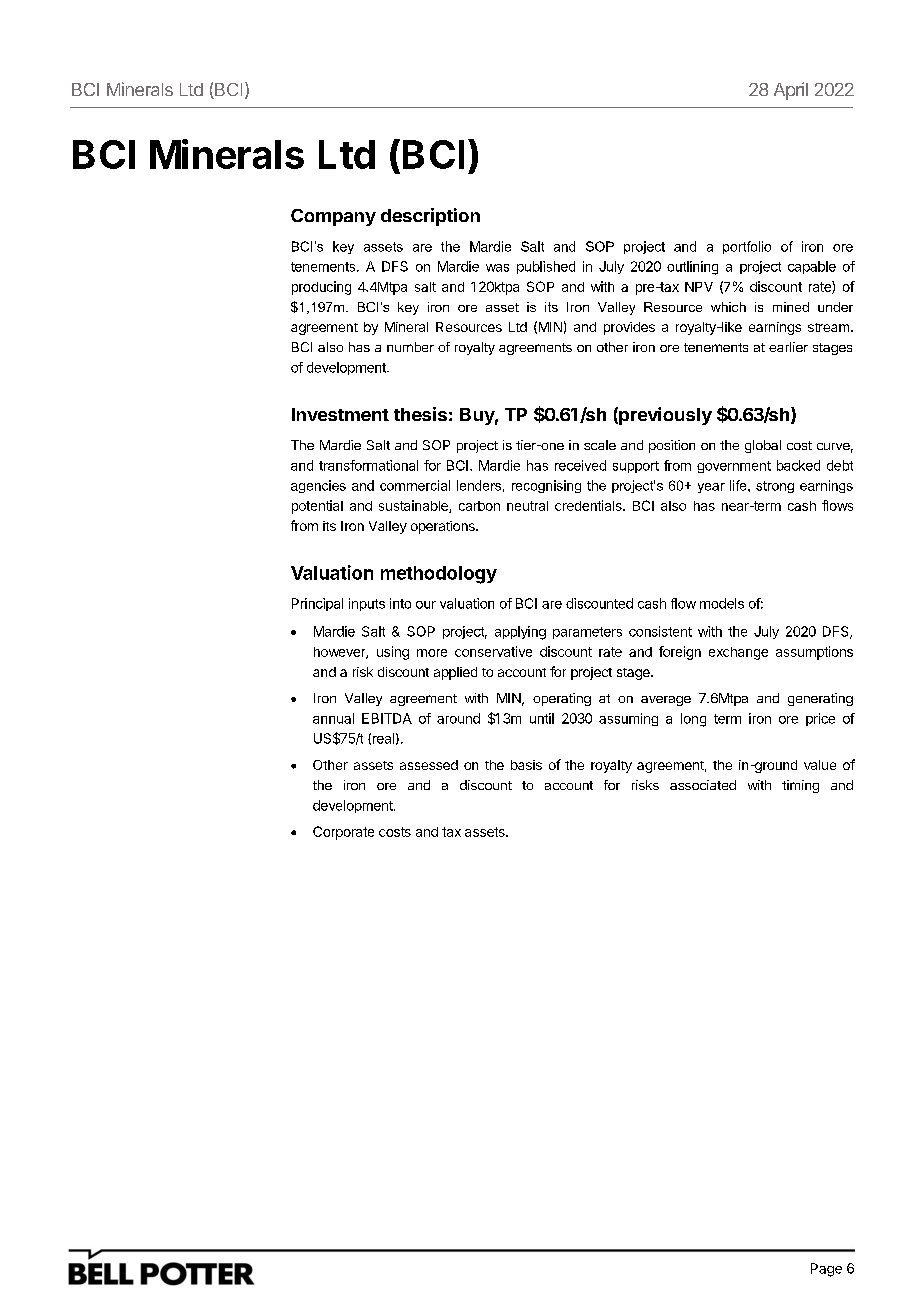 The image size is (924, 1307). Describe the element at coordinates (429, 765) in the screenshot. I see `assessed` at that location.
